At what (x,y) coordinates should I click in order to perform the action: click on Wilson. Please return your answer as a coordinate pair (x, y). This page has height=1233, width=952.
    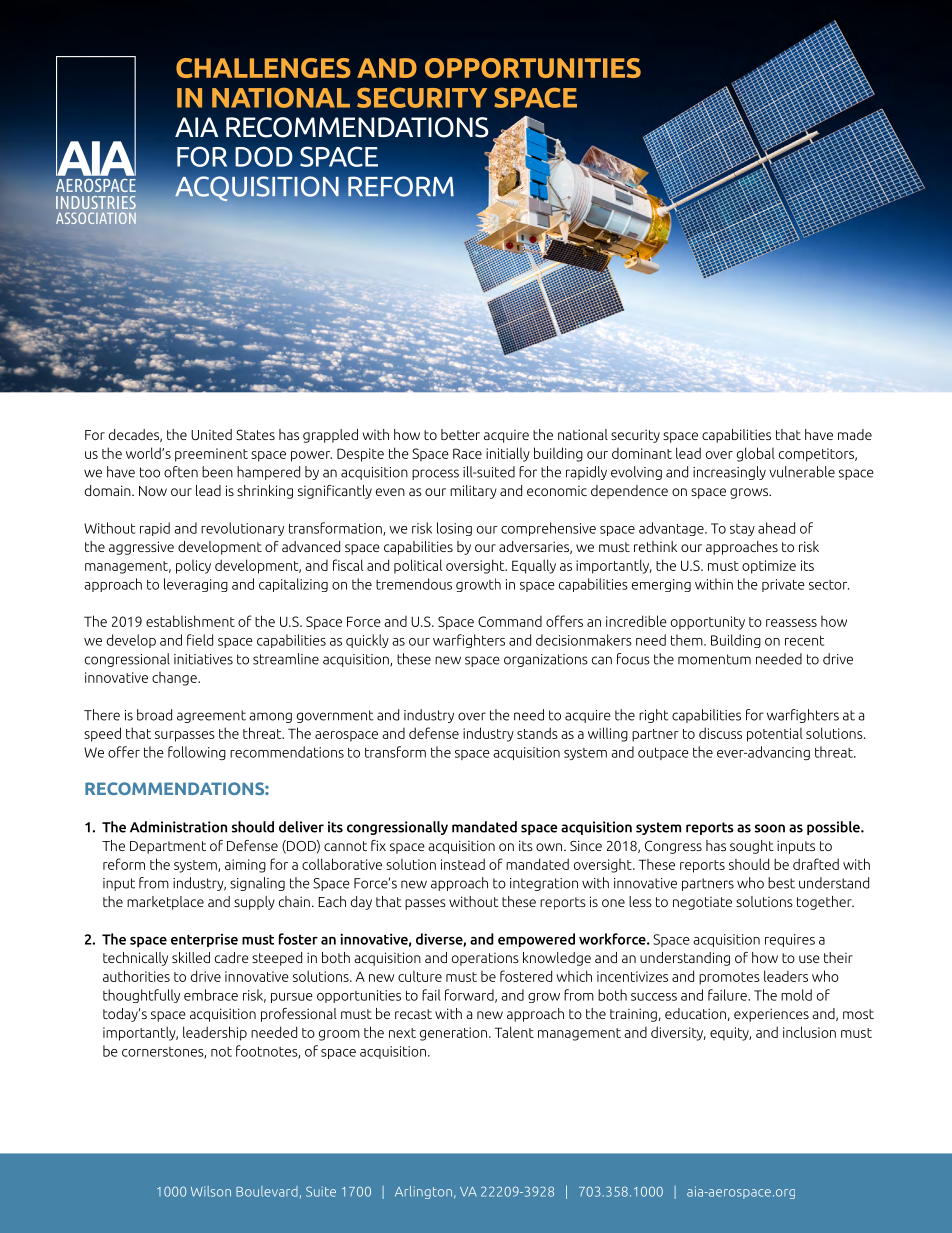
    Looking at the image, I should click on (211, 1191).
